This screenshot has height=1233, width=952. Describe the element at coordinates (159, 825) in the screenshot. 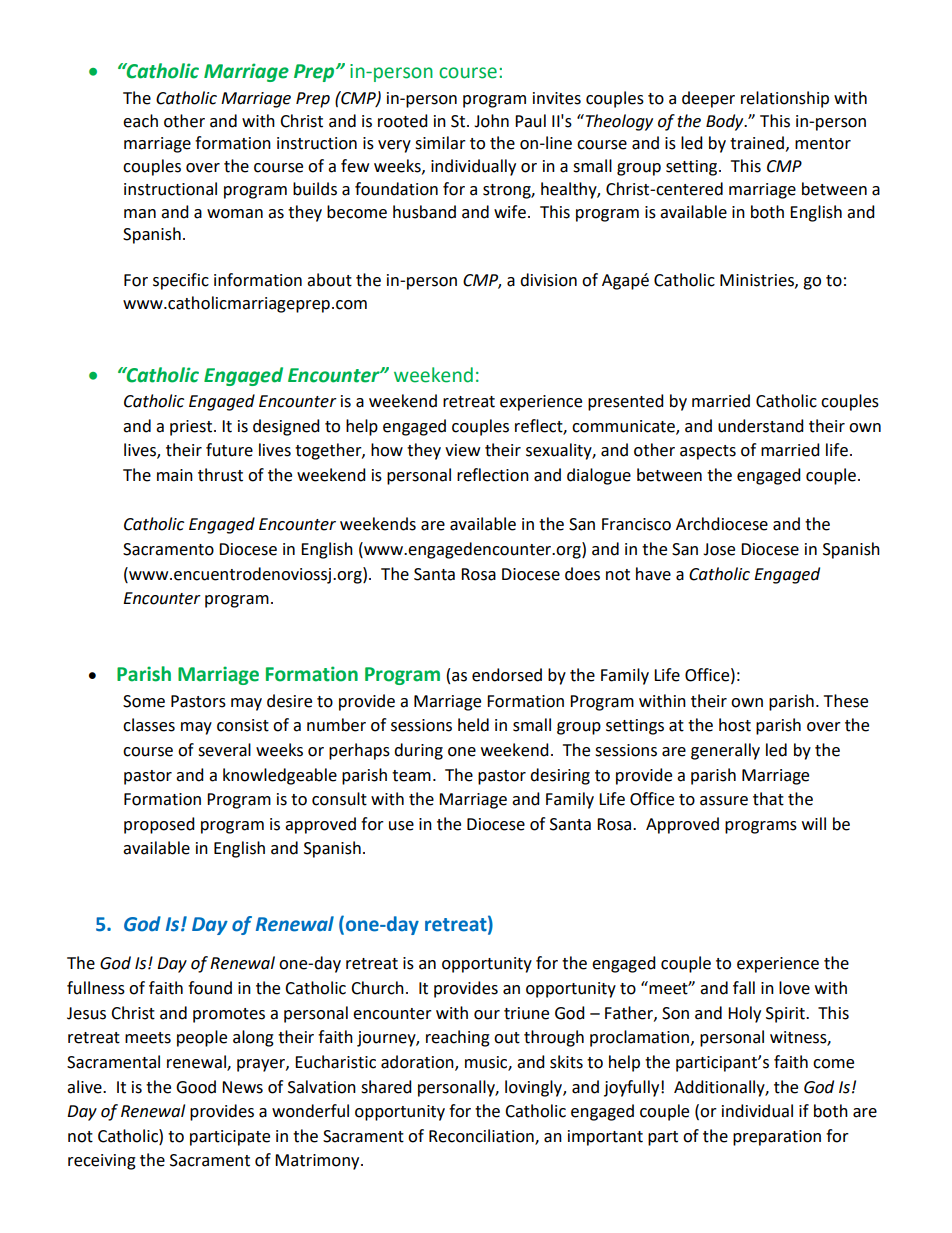

I see `proposed` at that location.
